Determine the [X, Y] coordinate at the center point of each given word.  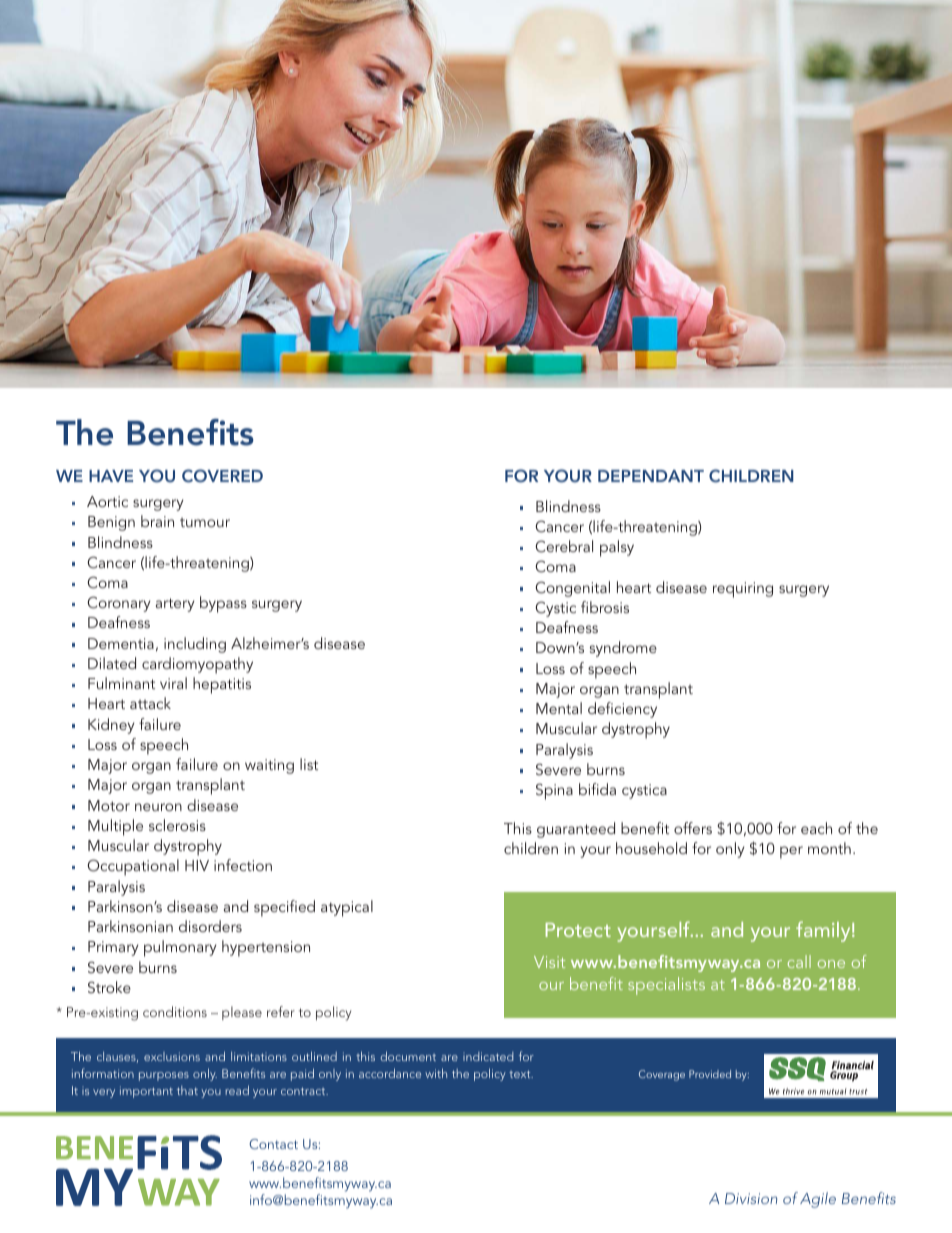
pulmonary [180, 948]
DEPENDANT [651, 476]
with [436, 1073]
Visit [549, 962]
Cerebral [564, 546]
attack [150, 703]
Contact [273, 1144]
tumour [205, 522]
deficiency [622, 710]
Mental [559, 708]
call [799, 961]
